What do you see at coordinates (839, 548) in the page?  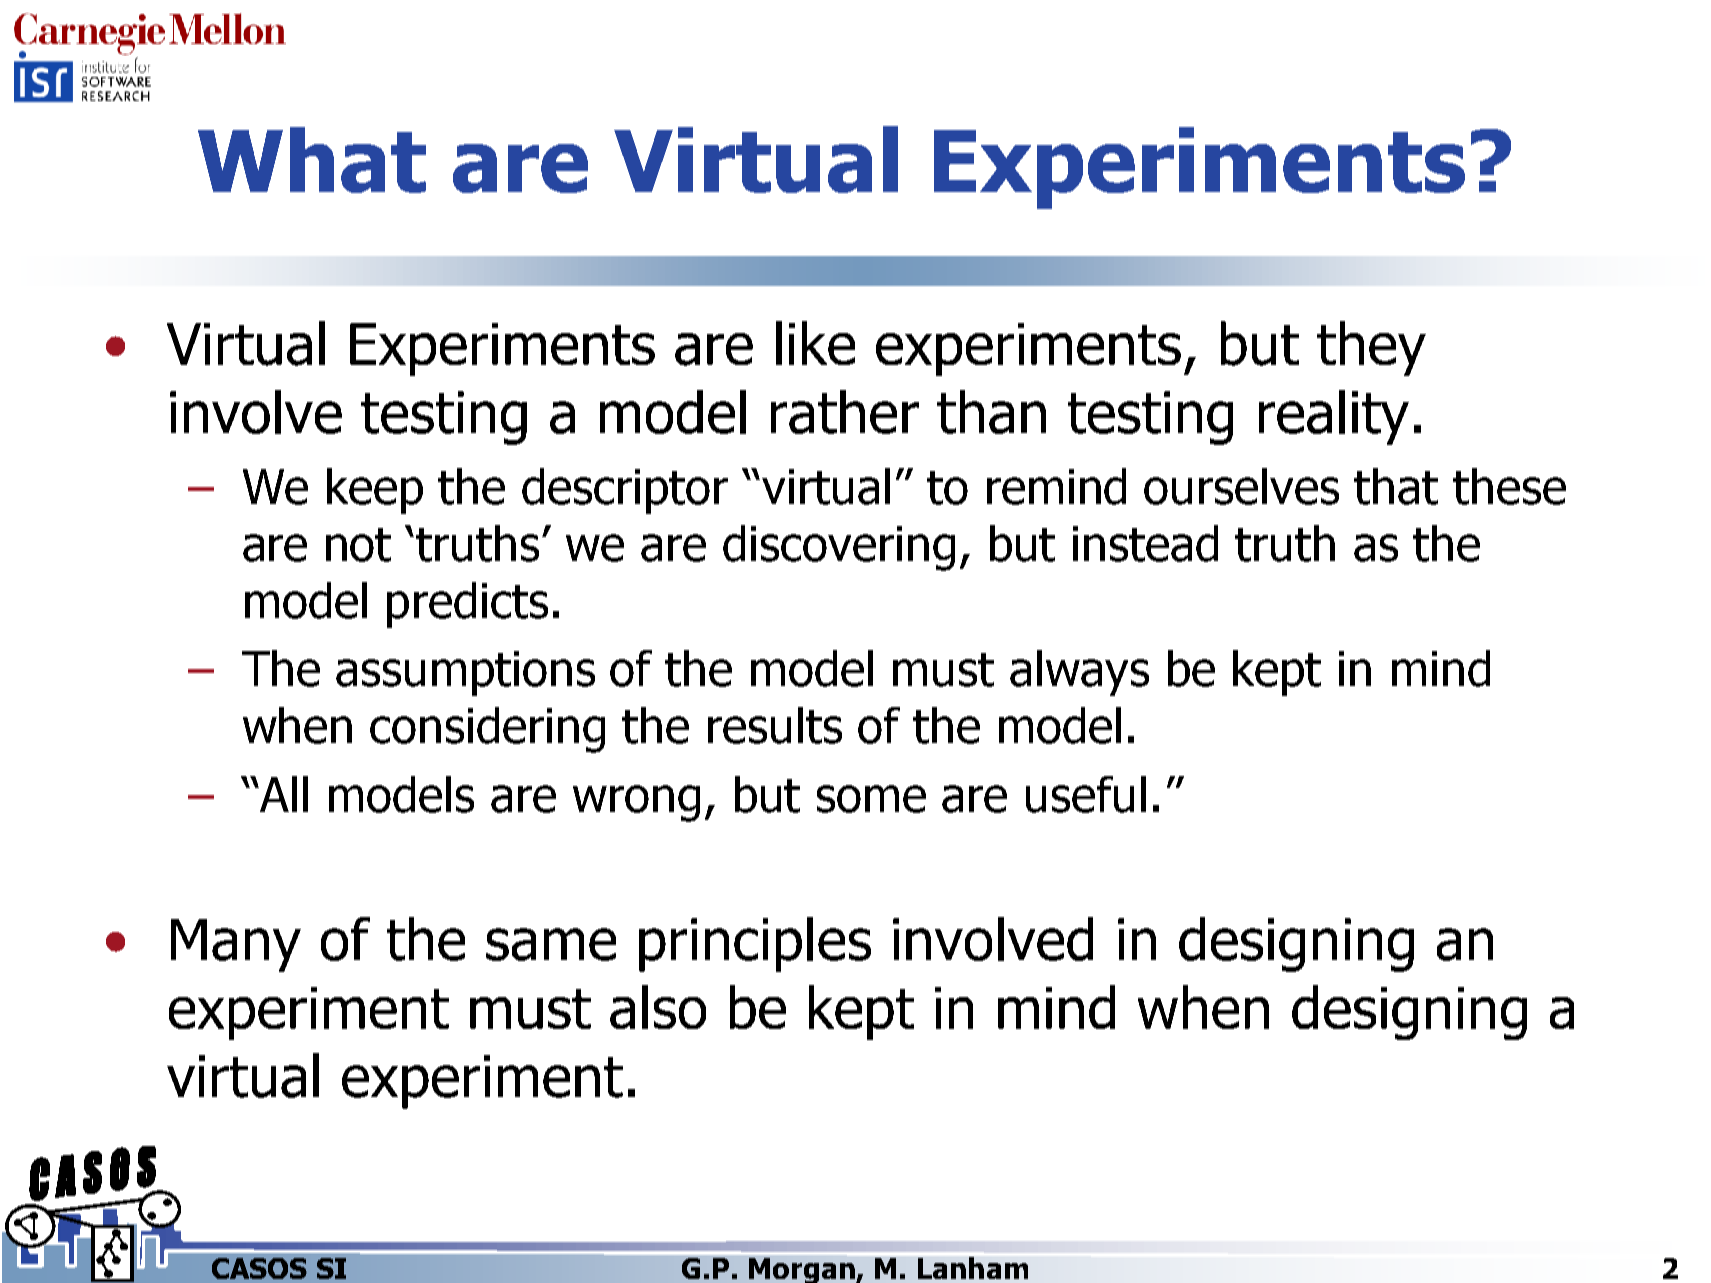 I see `discovering` at bounding box center [839, 548].
